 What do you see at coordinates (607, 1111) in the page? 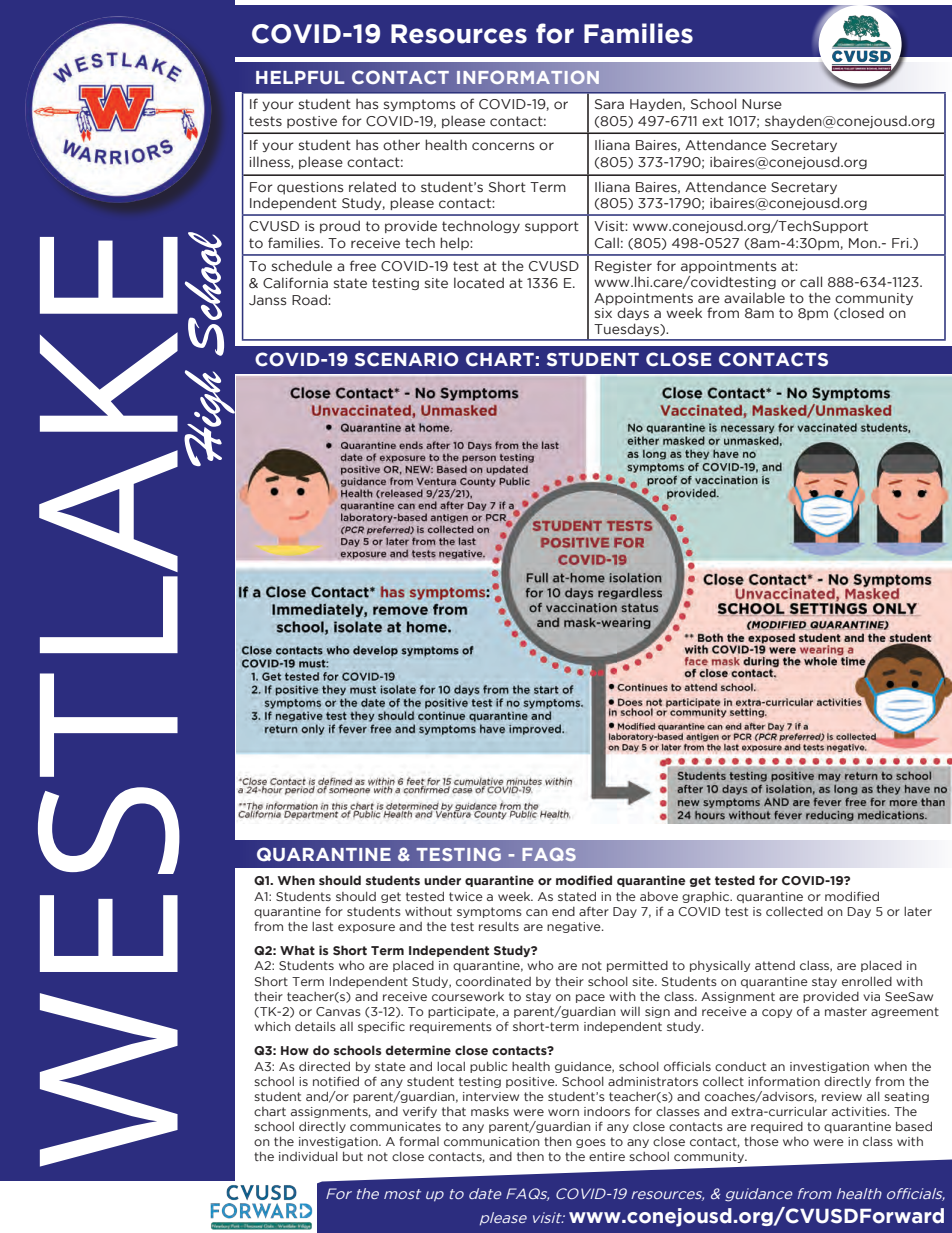
I see `indoors` at bounding box center [607, 1111].
